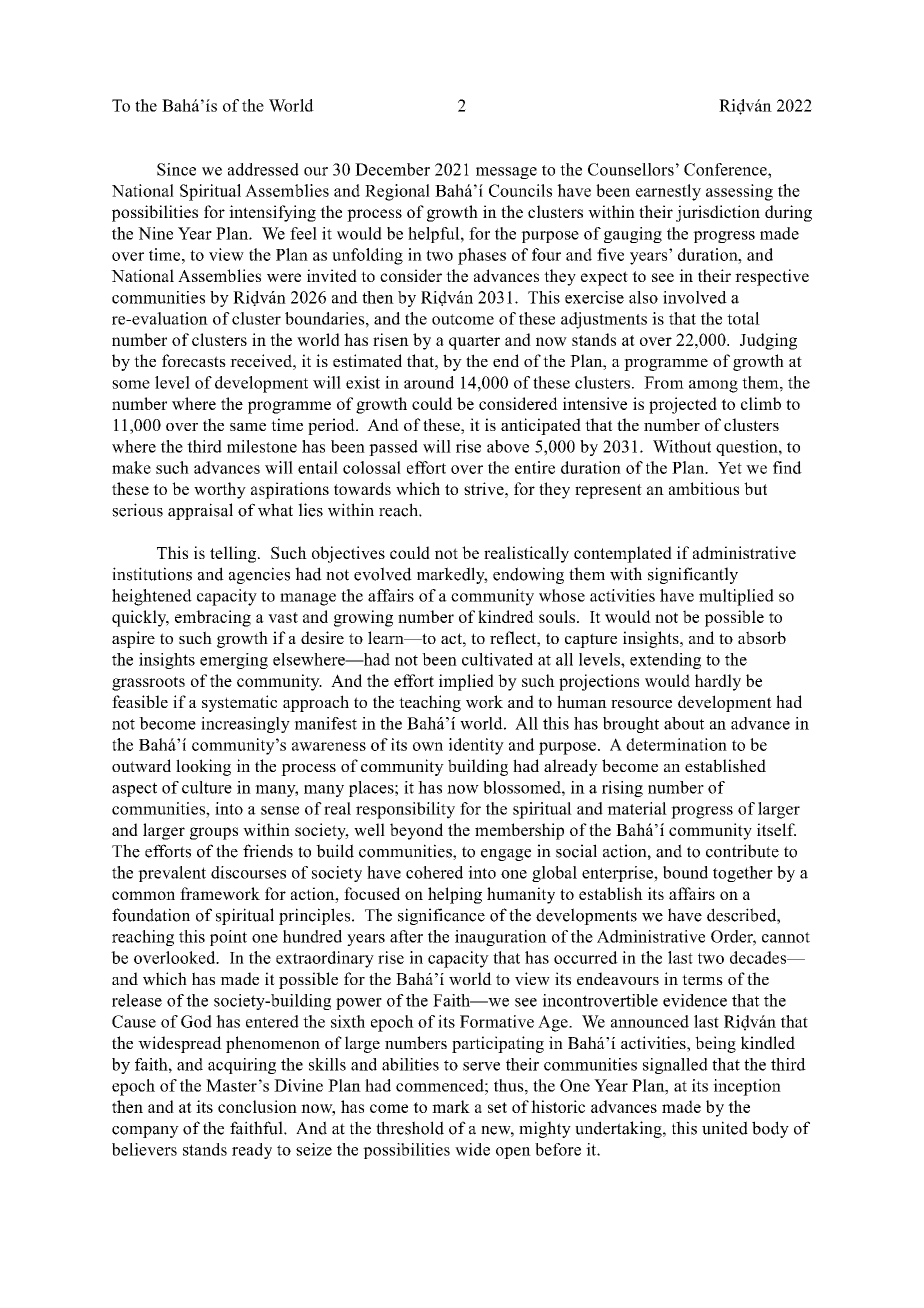 Image resolution: width=924 pixels, height=1308 pixels. I want to click on helping, so click(455, 895).
